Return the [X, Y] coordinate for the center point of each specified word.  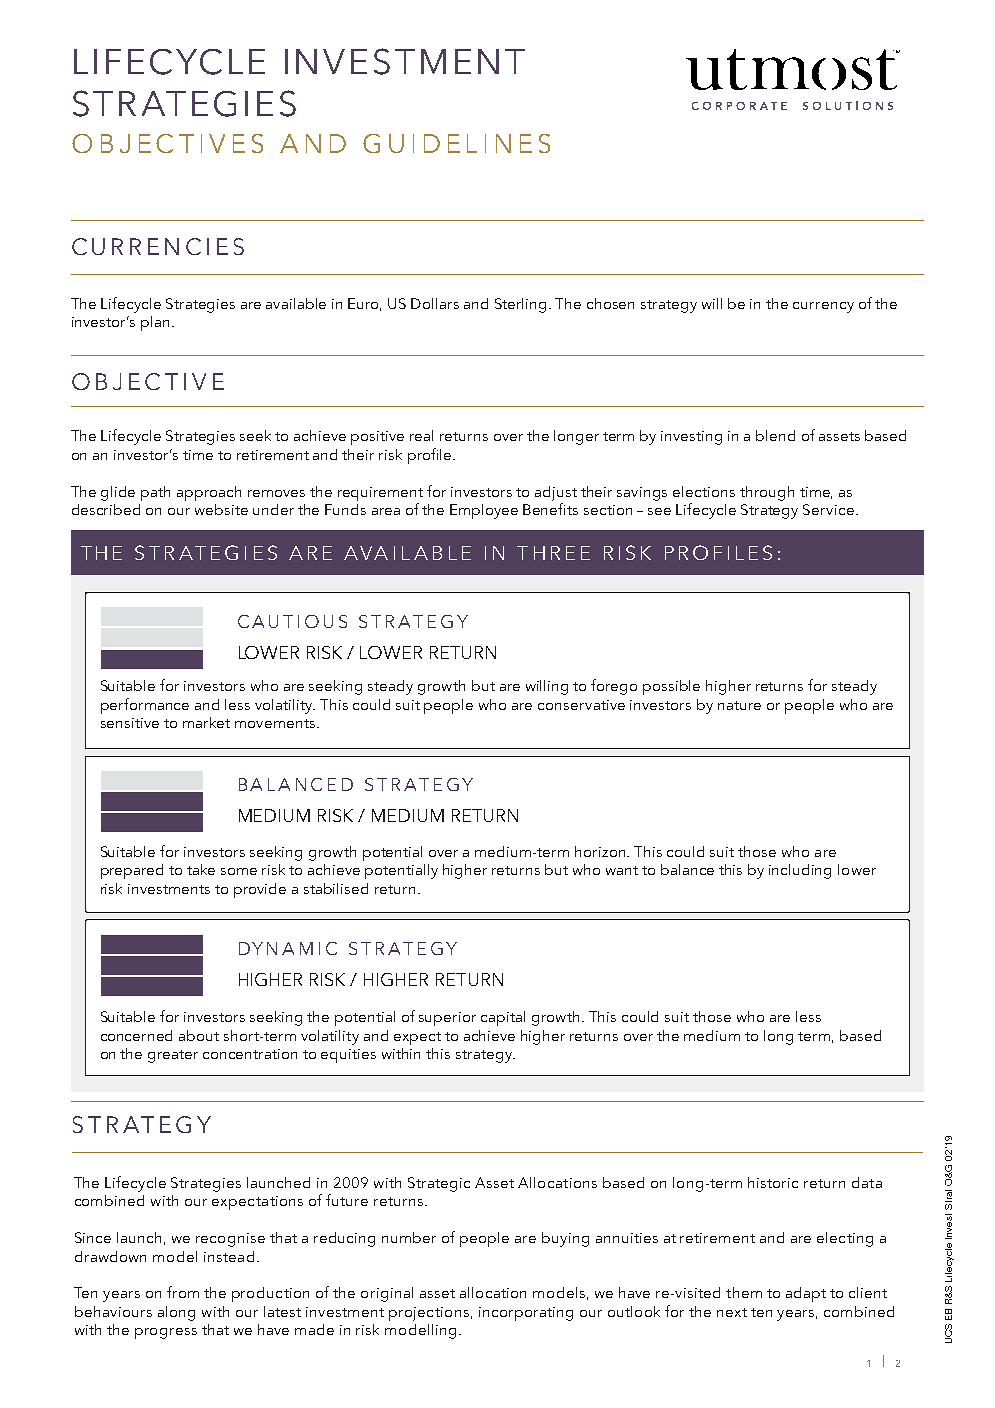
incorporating [526, 1314]
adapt [806, 1294]
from [183, 1292]
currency [823, 307]
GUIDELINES [456, 143]
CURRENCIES [158, 246]
